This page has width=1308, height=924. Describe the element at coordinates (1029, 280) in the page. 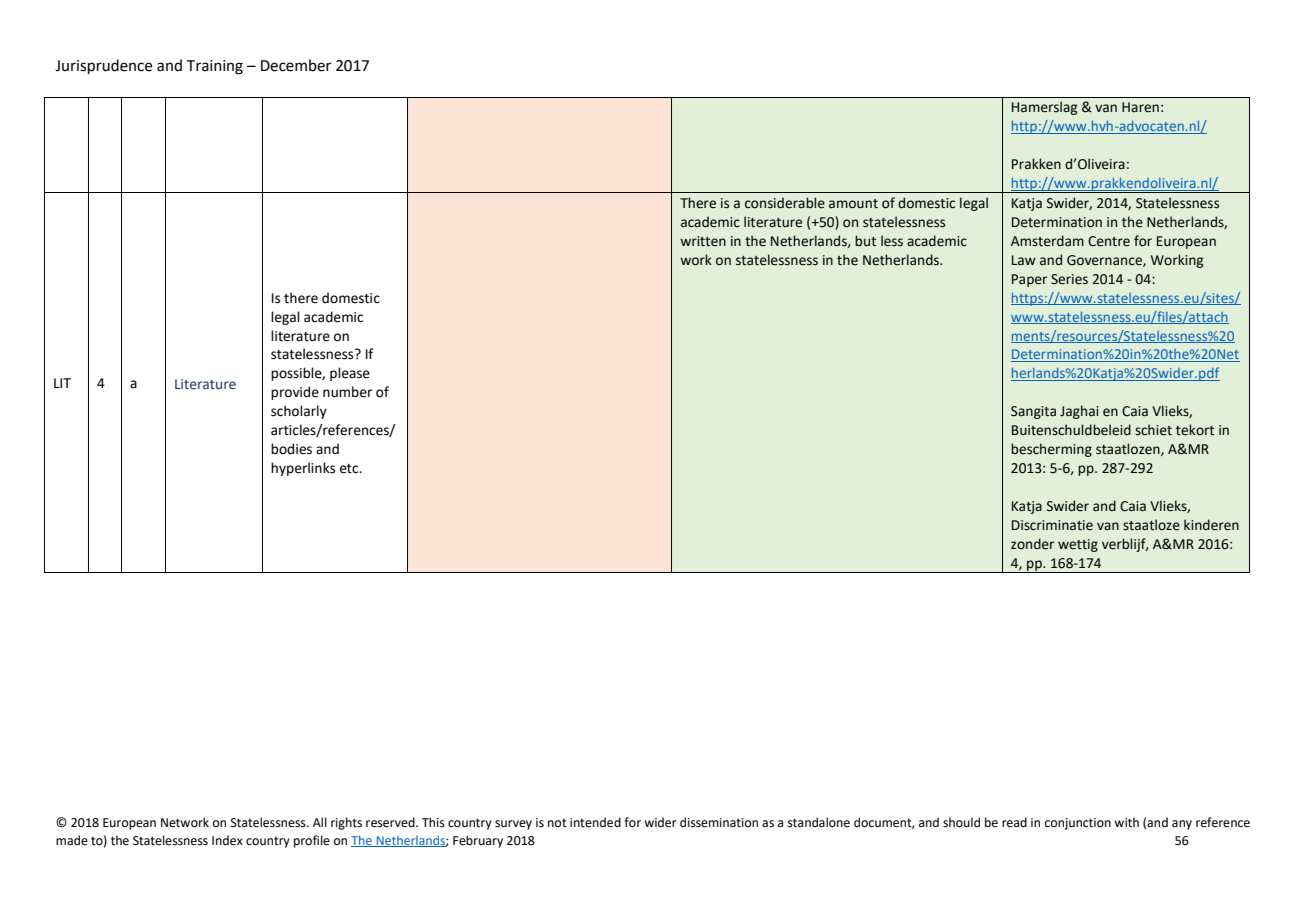

I see `Paper` at that location.
